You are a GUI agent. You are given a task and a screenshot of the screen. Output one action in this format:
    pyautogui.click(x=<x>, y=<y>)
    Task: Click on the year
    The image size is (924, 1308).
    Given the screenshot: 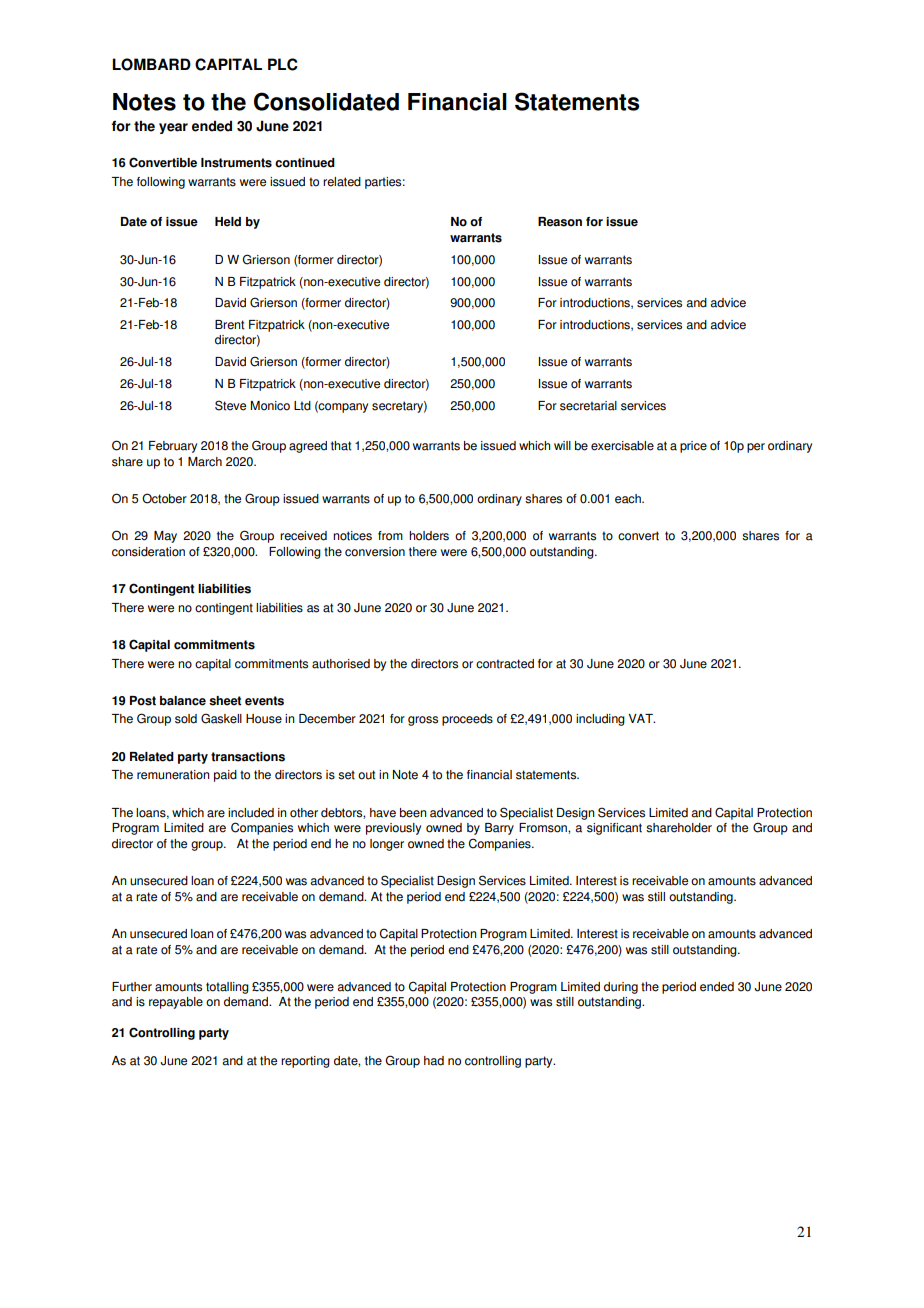 What is the action you would take?
    pyautogui.click(x=173, y=128)
